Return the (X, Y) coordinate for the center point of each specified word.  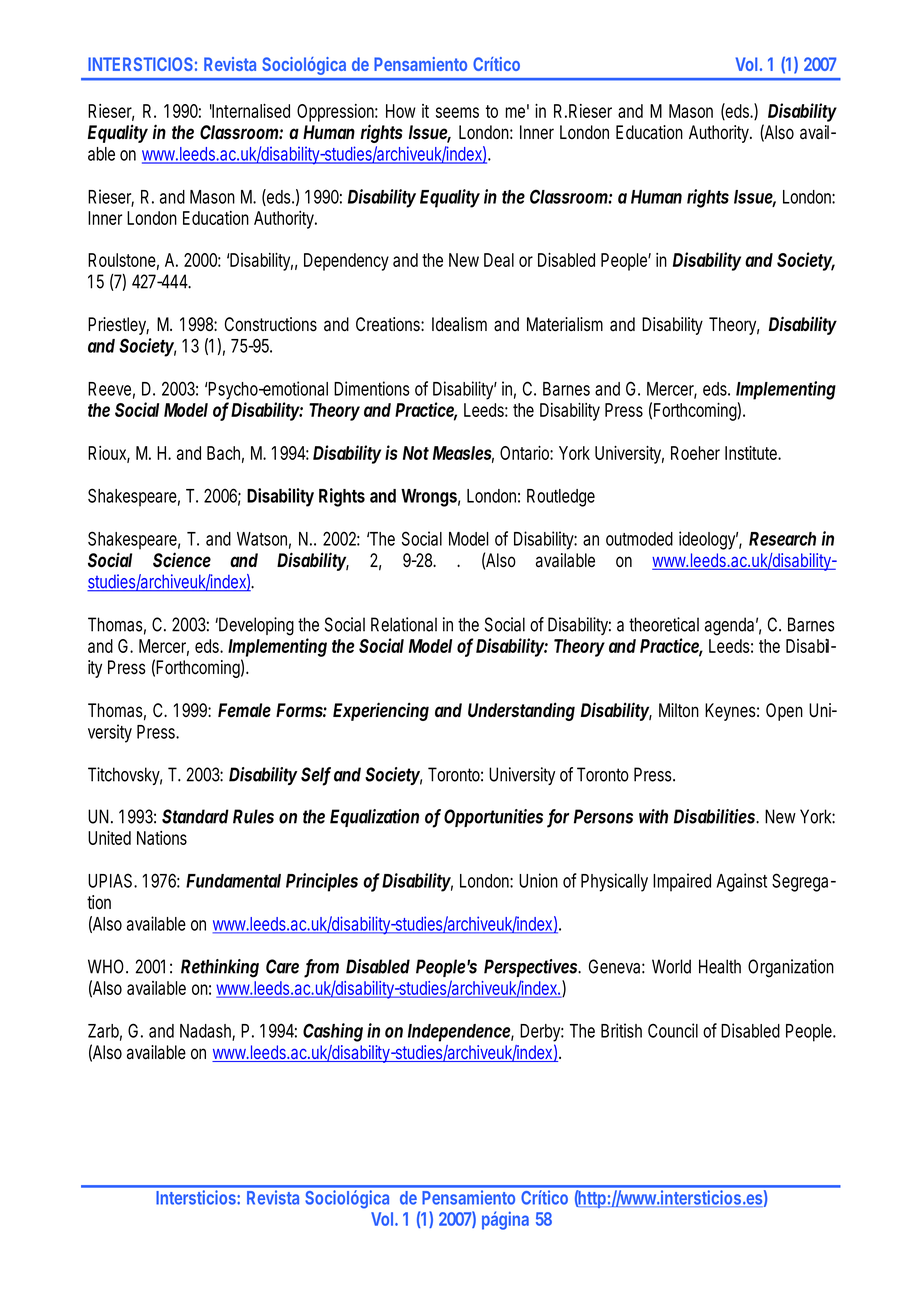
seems (457, 112)
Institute (752, 453)
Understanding (521, 711)
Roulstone (122, 260)
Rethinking (220, 968)
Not (416, 453)
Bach (223, 453)
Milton (679, 710)
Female (244, 710)
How (401, 111)
